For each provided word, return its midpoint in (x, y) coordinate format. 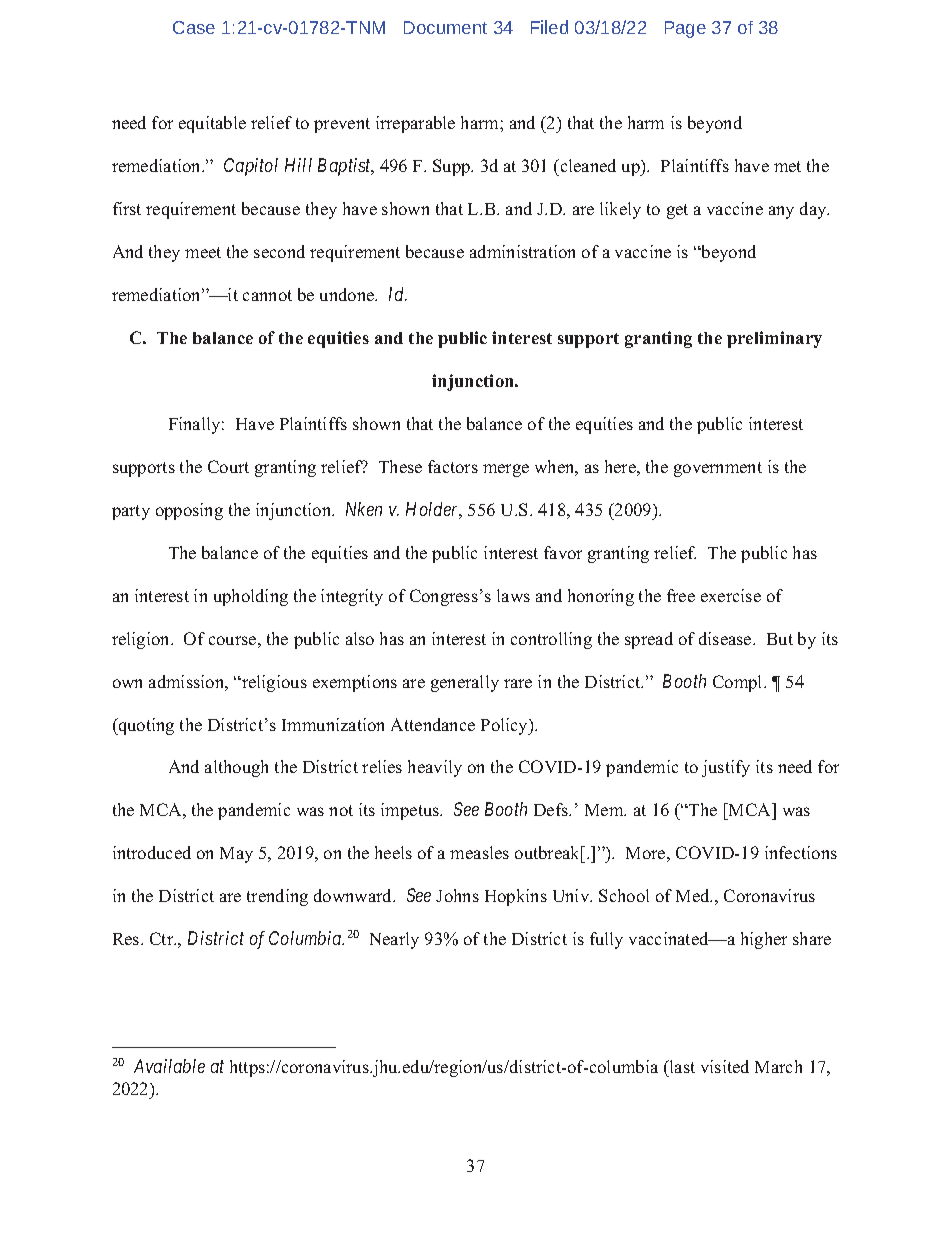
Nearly (394, 940)
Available (169, 1066)
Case (194, 27)
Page (685, 29)
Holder (434, 510)
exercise (731, 595)
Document (445, 27)
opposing (189, 511)
